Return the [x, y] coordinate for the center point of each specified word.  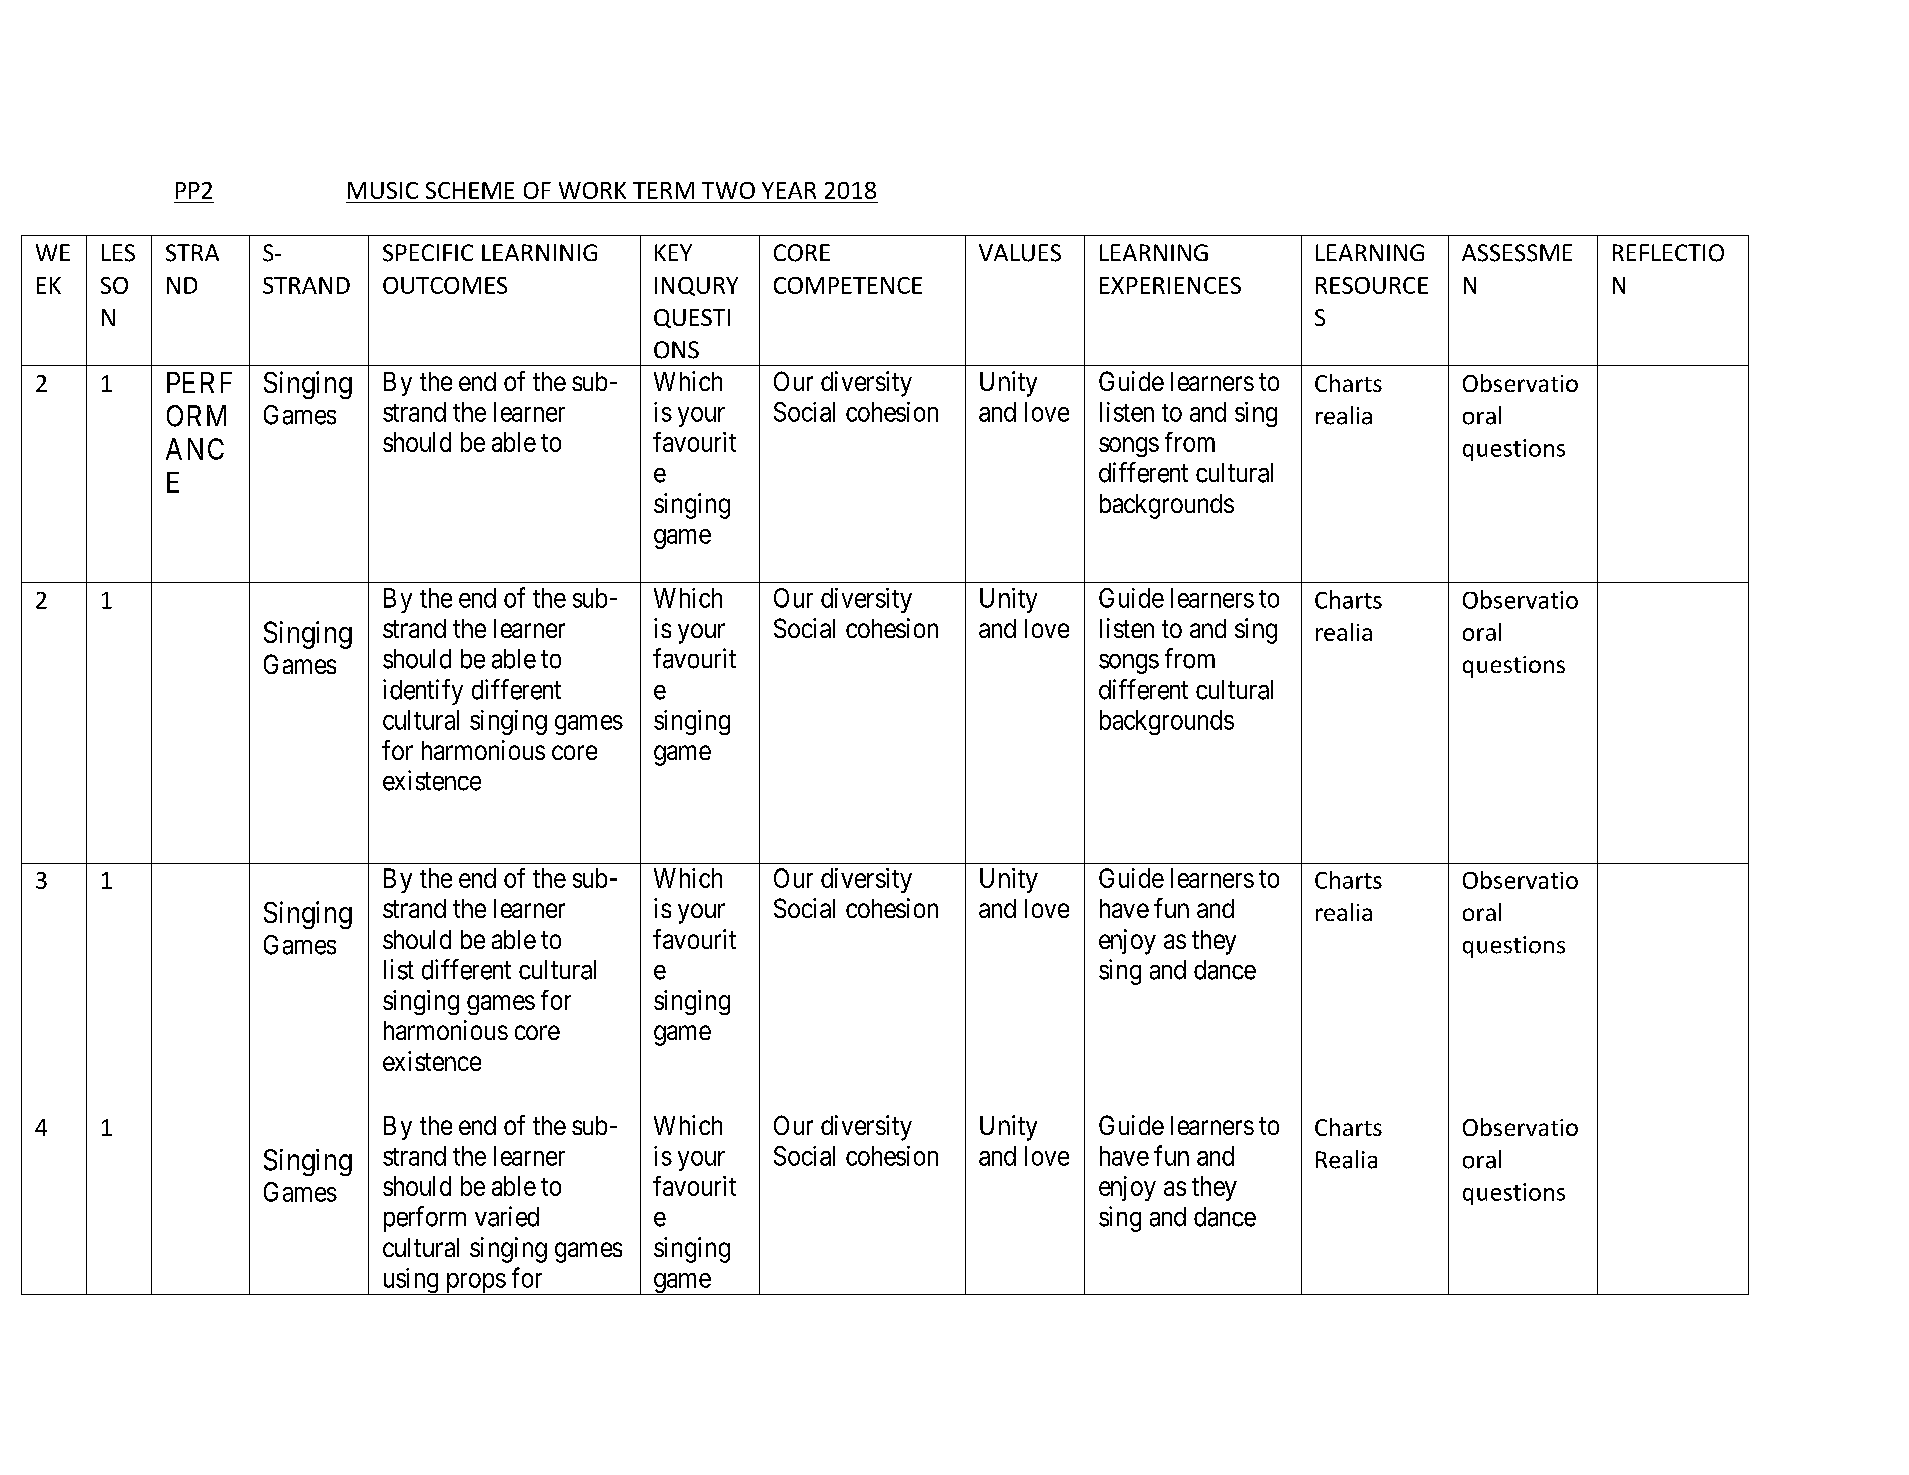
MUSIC [383, 190]
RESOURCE [1372, 285]
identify [423, 692]
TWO [728, 190]
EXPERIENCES [1170, 285]
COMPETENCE [848, 285]
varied [507, 1216]
